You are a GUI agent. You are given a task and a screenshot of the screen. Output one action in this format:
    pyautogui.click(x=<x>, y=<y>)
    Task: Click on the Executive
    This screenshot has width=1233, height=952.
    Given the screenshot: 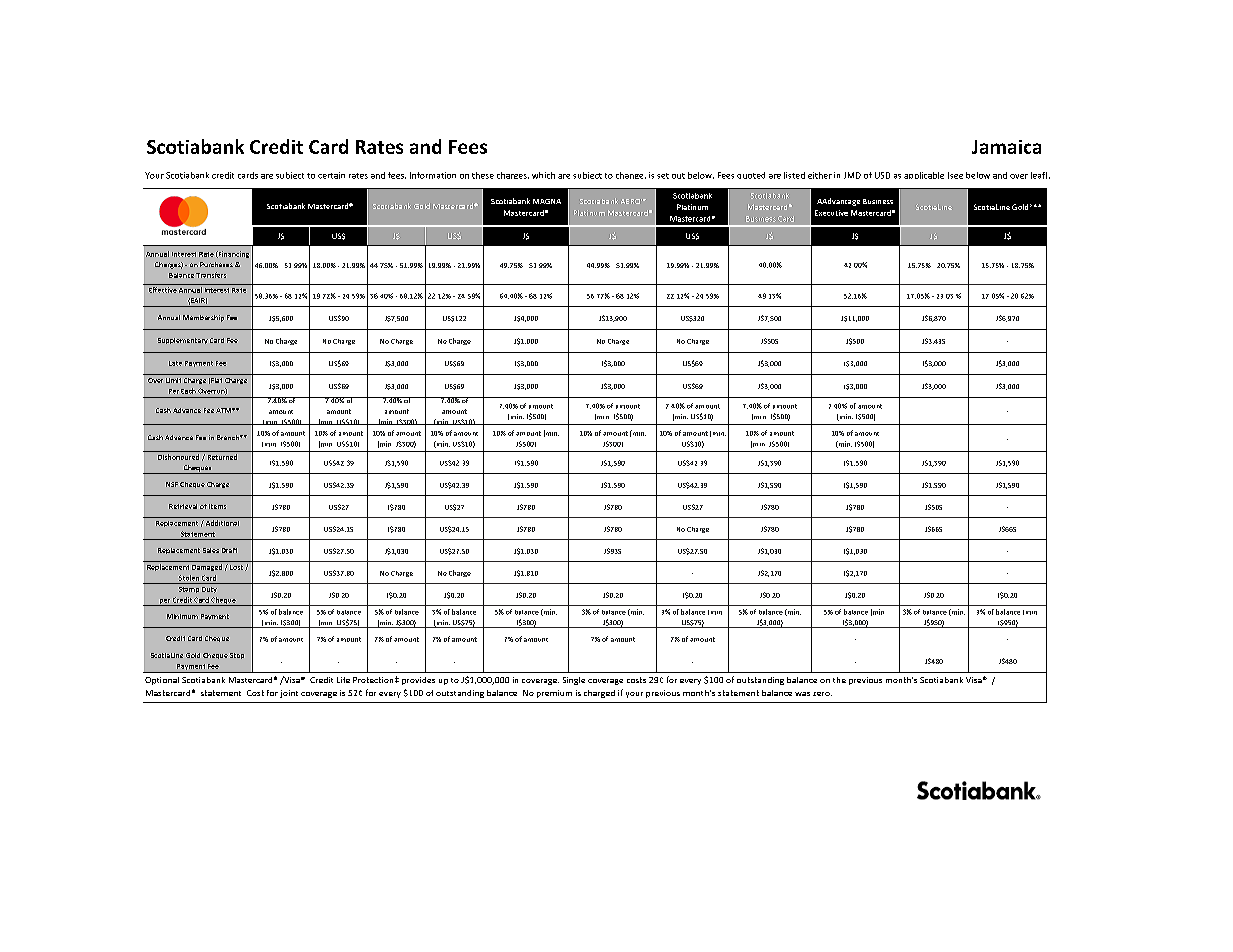 What is the action you would take?
    pyautogui.click(x=831, y=213)
